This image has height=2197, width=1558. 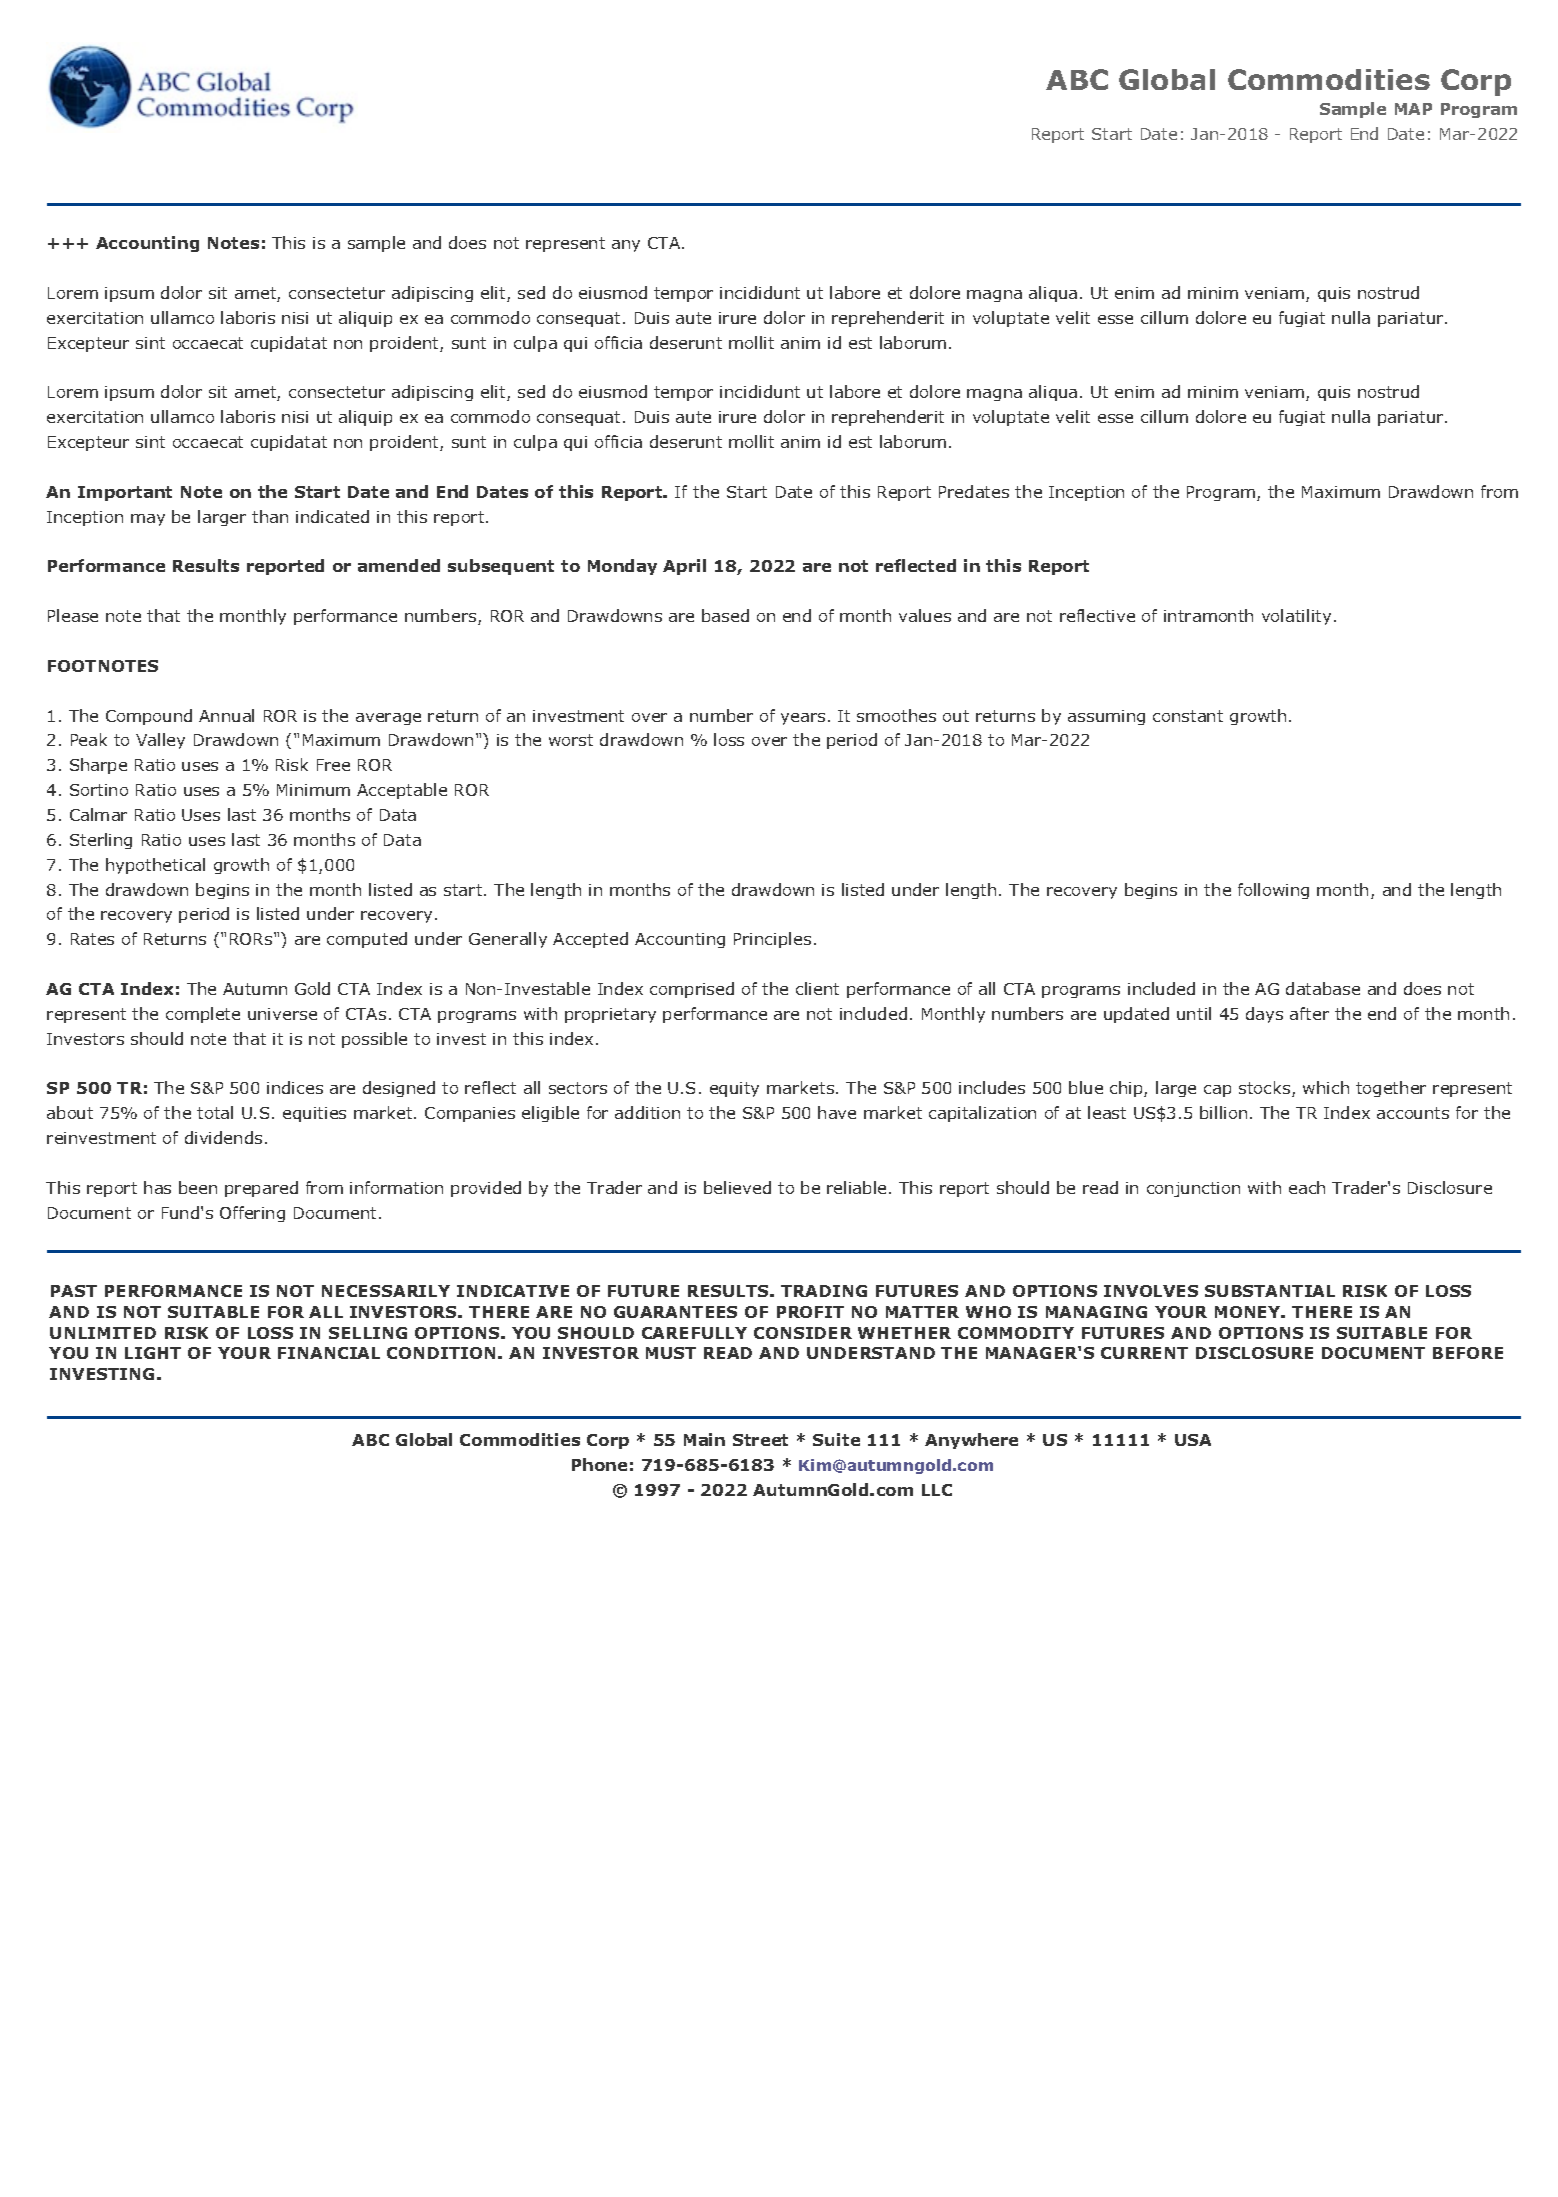 I want to click on than, so click(x=270, y=516).
